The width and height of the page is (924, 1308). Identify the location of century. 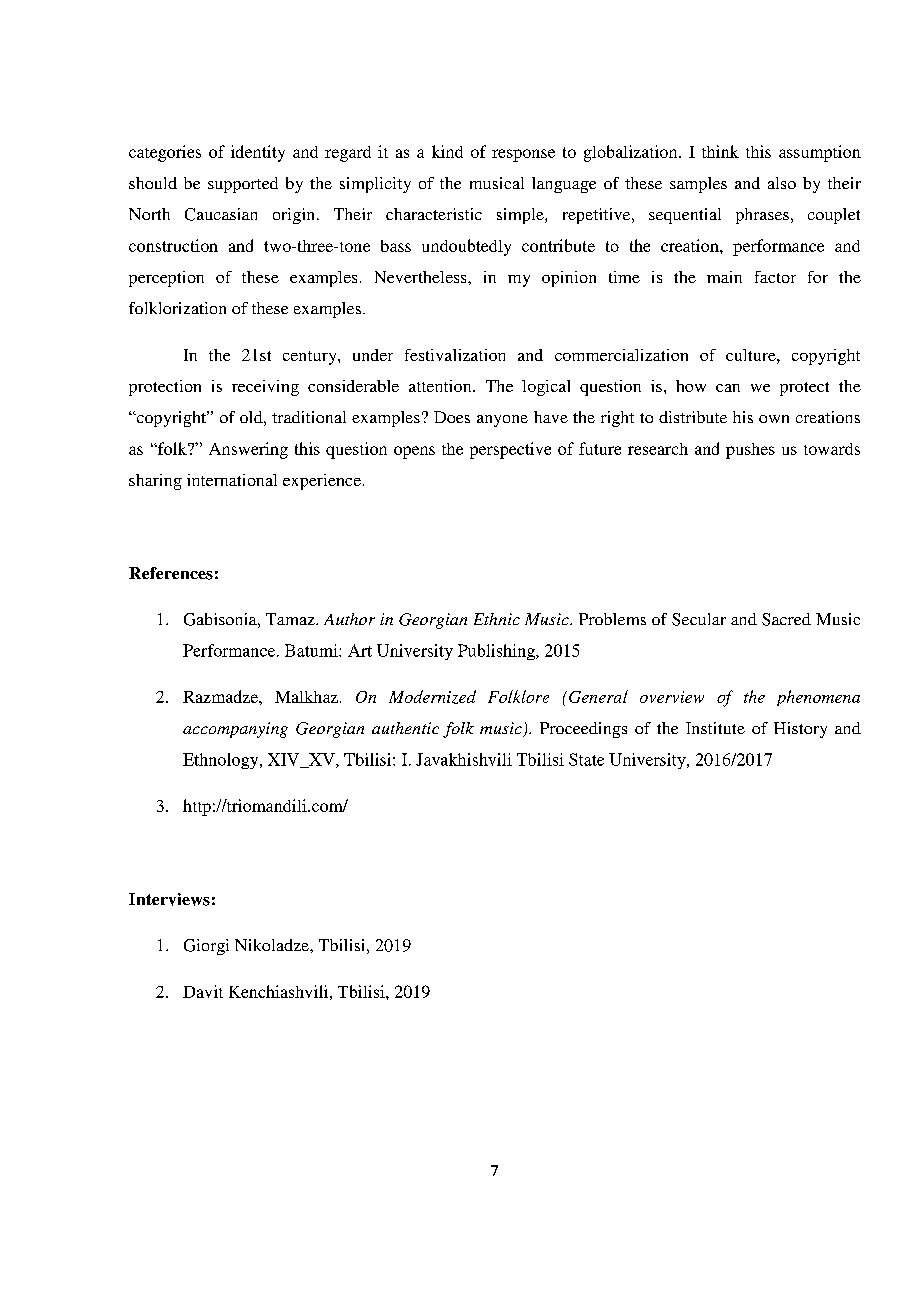
(311, 358).
